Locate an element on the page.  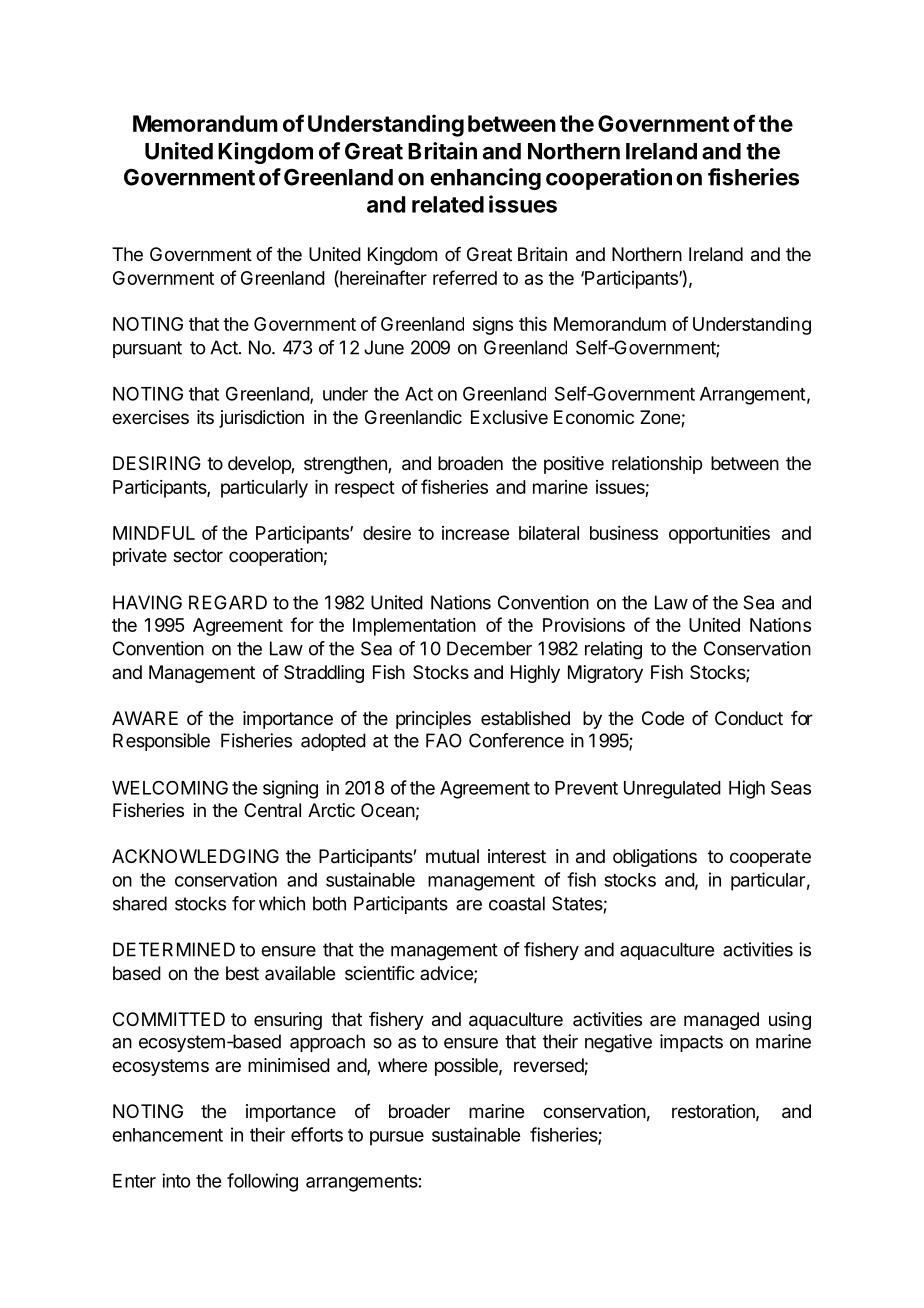
enhancement is located at coordinates (167, 1135).
